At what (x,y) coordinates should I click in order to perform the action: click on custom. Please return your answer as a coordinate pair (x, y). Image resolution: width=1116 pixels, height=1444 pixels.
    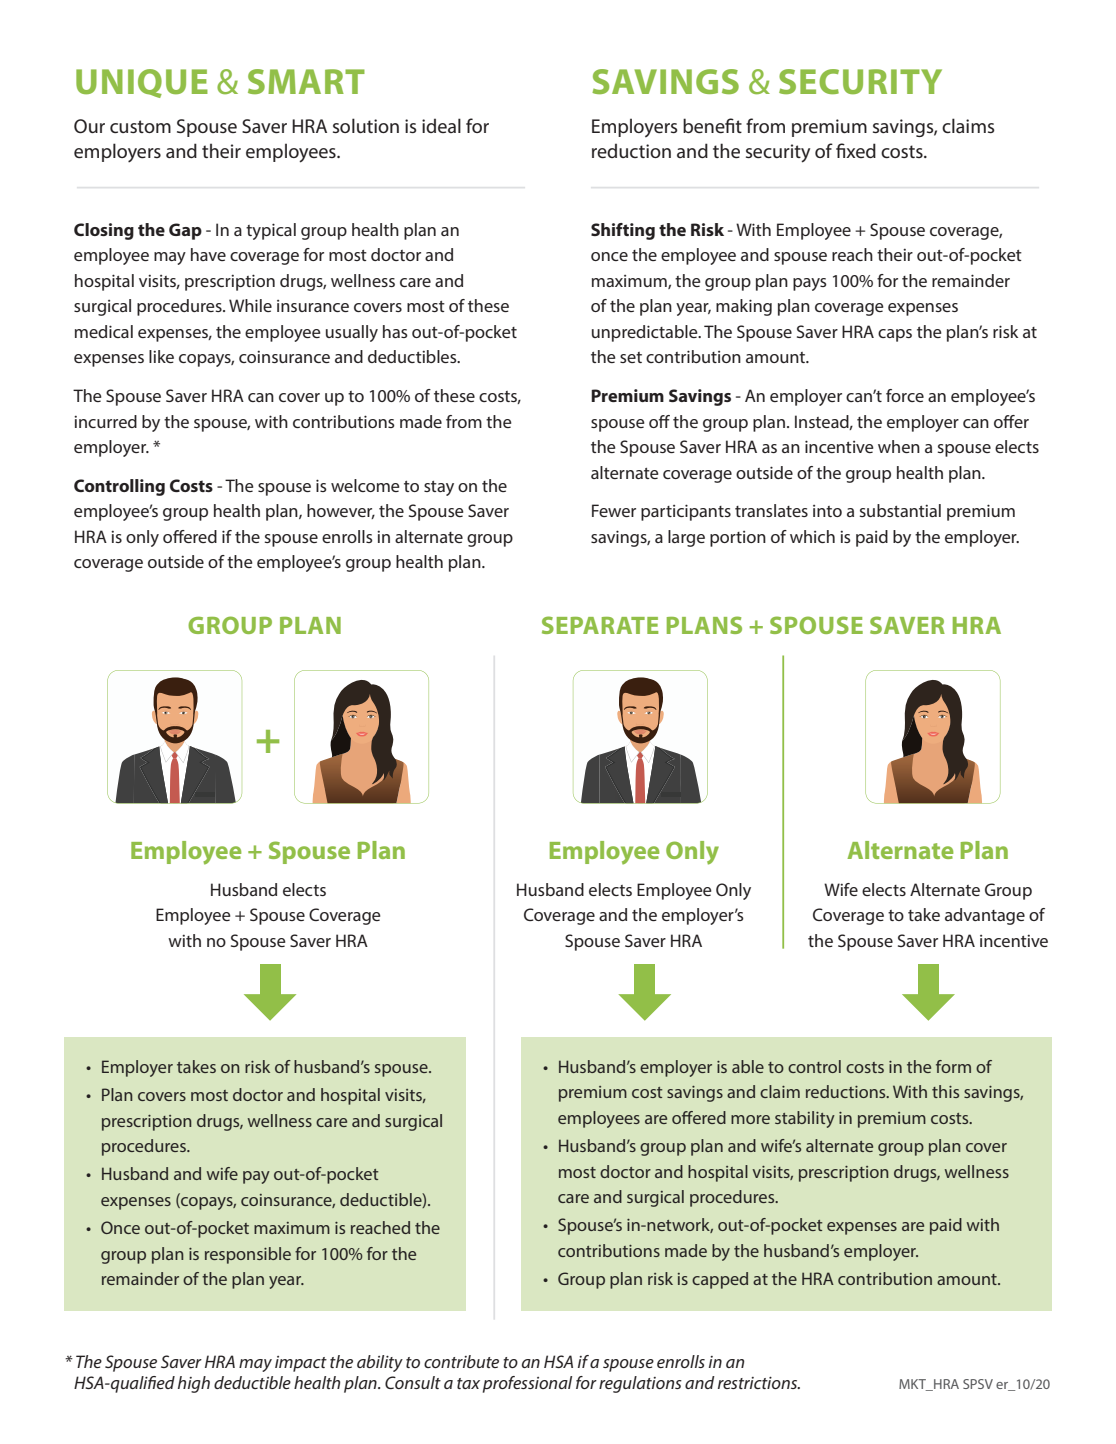
    Looking at the image, I should click on (140, 126).
